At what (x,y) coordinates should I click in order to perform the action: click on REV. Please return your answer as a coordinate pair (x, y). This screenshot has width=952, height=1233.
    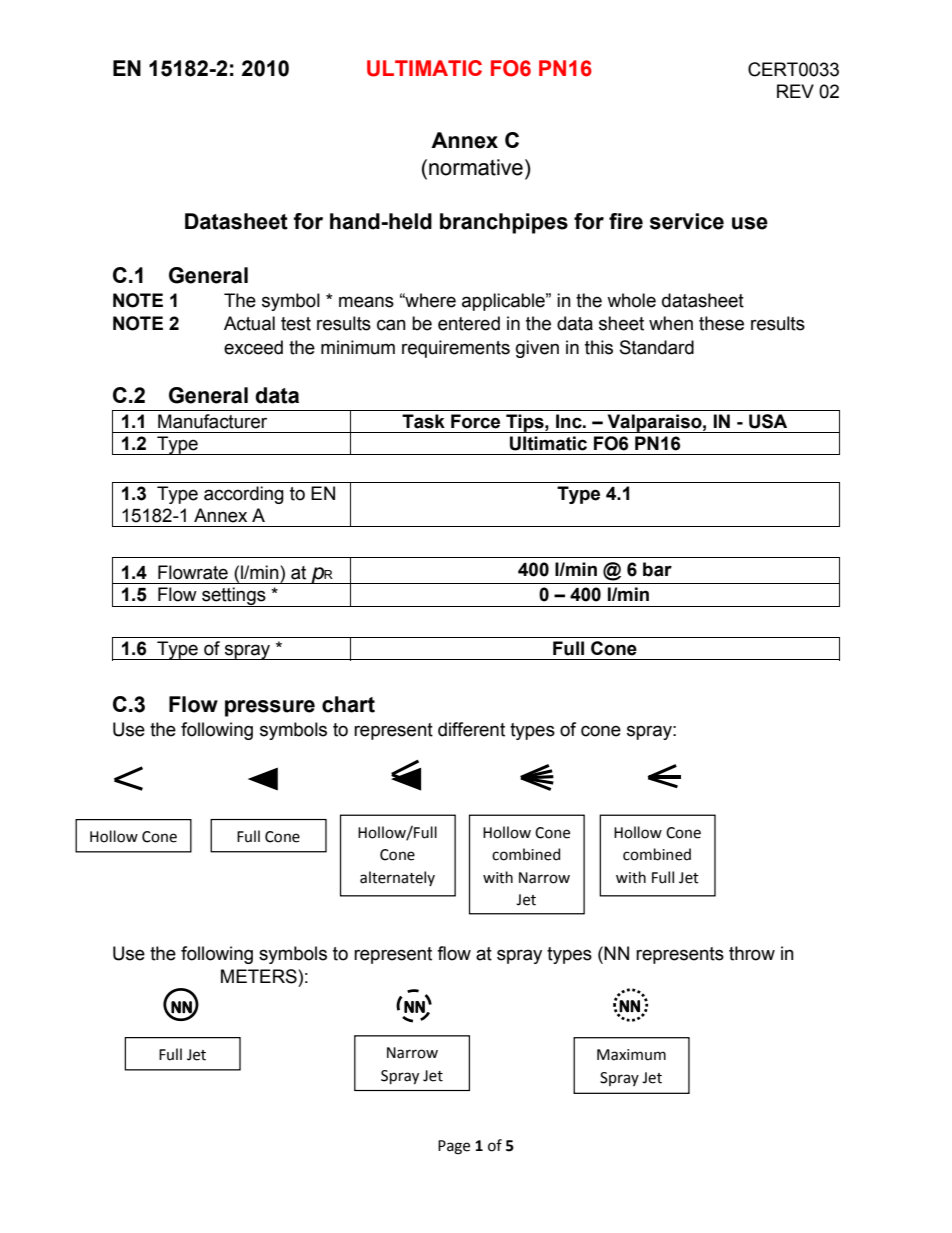
    Looking at the image, I should click on (795, 91).
